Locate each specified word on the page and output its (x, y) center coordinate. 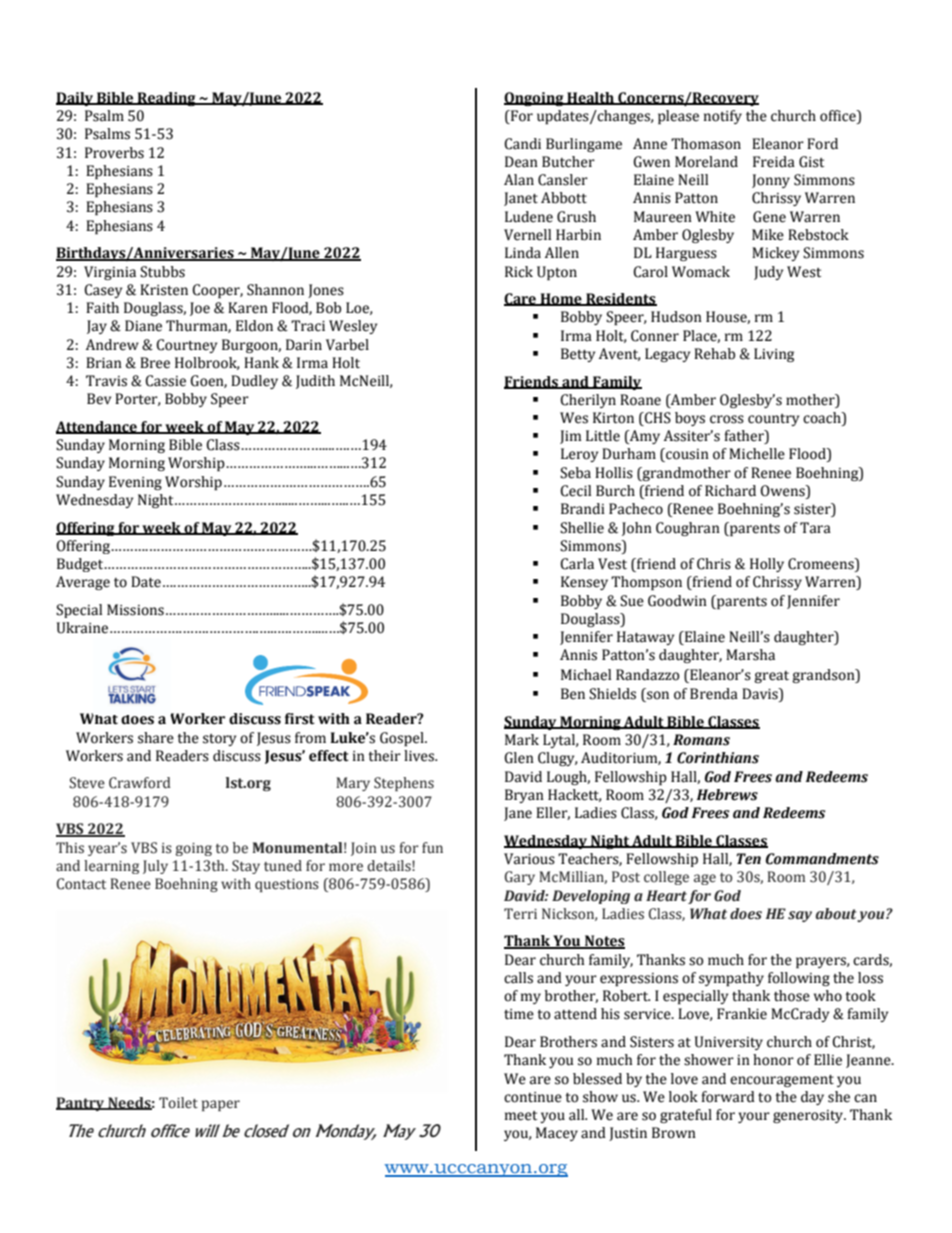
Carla (577, 564)
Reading (166, 99)
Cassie (165, 381)
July (155, 867)
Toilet (178, 1103)
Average (83, 583)
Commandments (822, 859)
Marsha (750, 655)
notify (723, 117)
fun (432, 847)
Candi (522, 144)
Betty (578, 355)
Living (774, 355)
